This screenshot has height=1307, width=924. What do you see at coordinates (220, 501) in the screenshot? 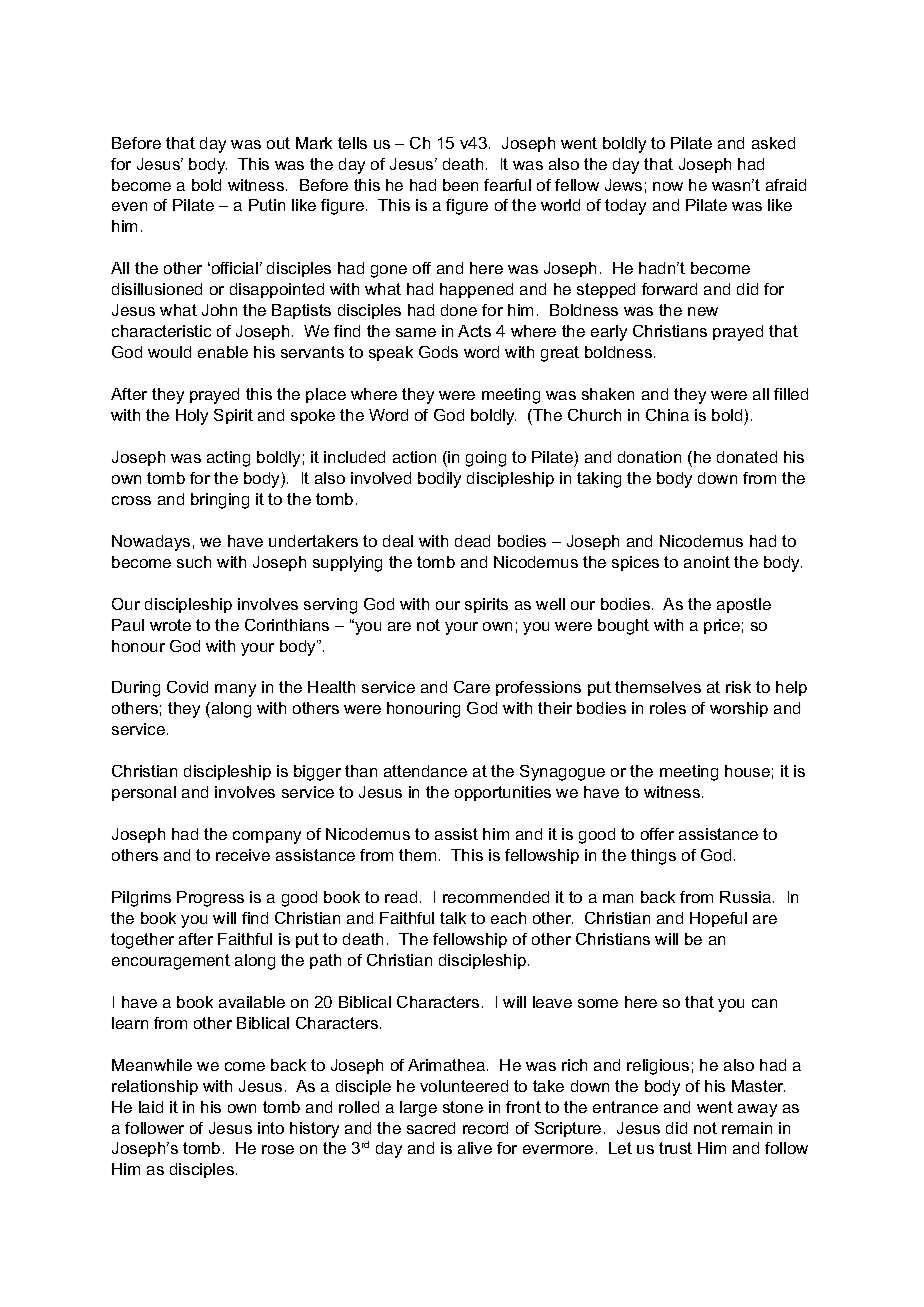
I see `bringing` at bounding box center [220, 501].
